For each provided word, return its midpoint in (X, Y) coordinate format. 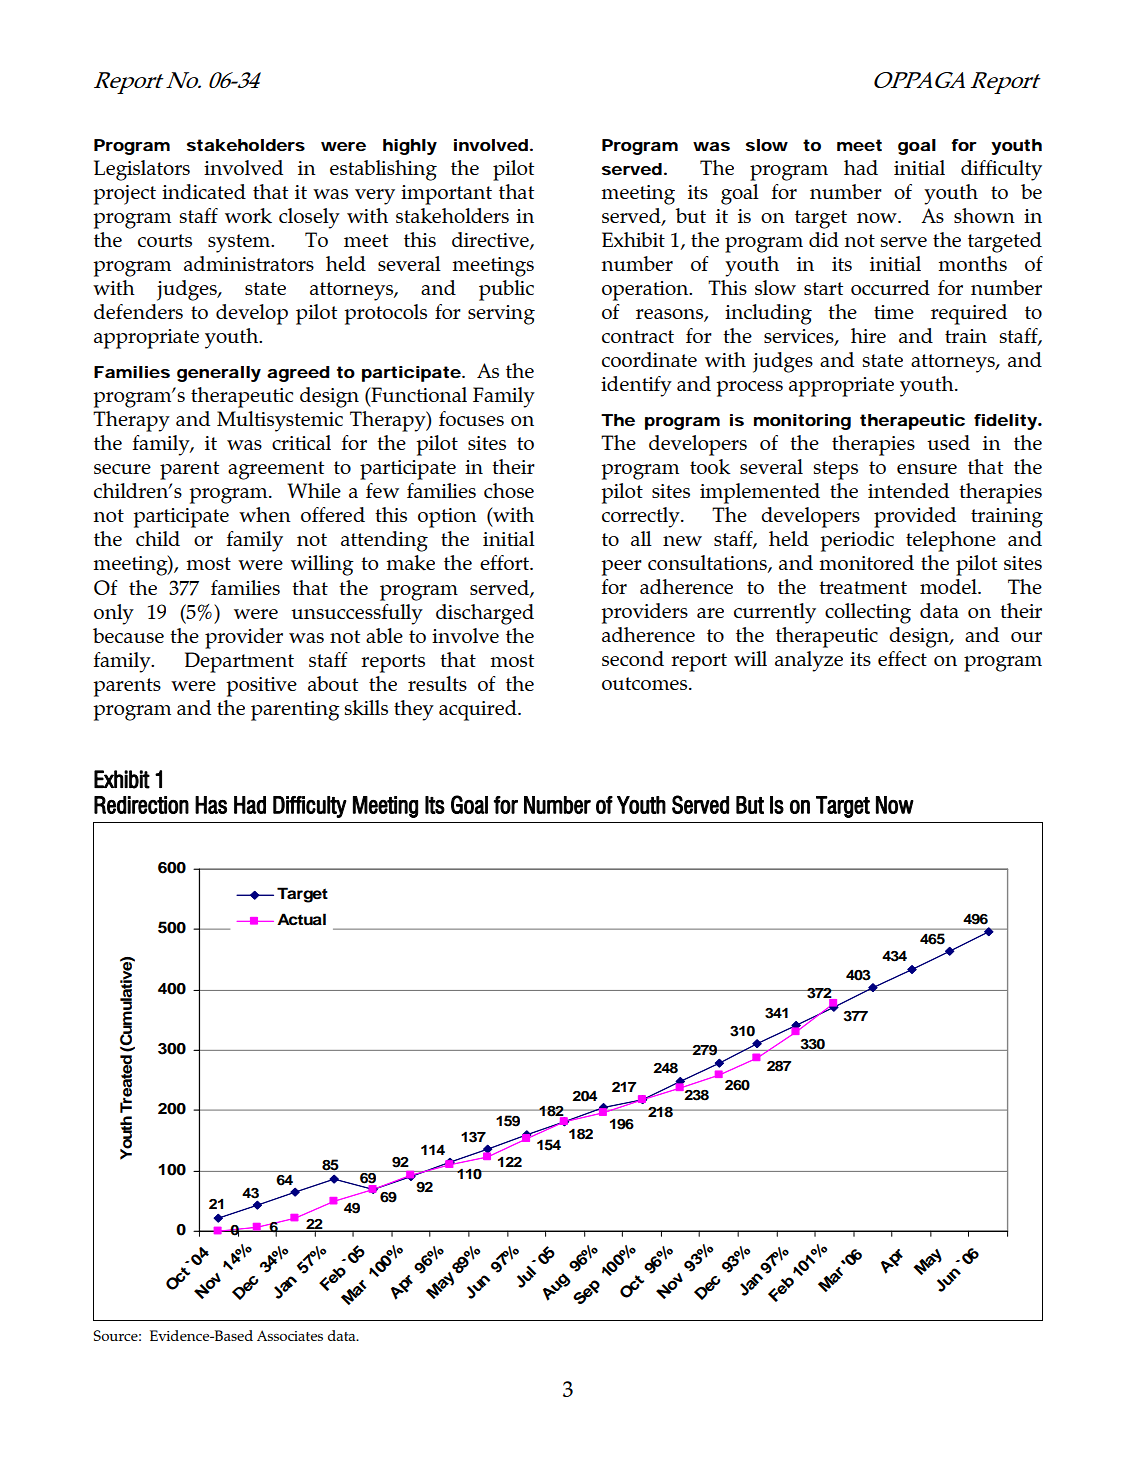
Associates (290, 1335)
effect (902, 658)
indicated (204, 191)
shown (984, 215)
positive (261, 687)
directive (491, 240)
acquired (479, 710)
